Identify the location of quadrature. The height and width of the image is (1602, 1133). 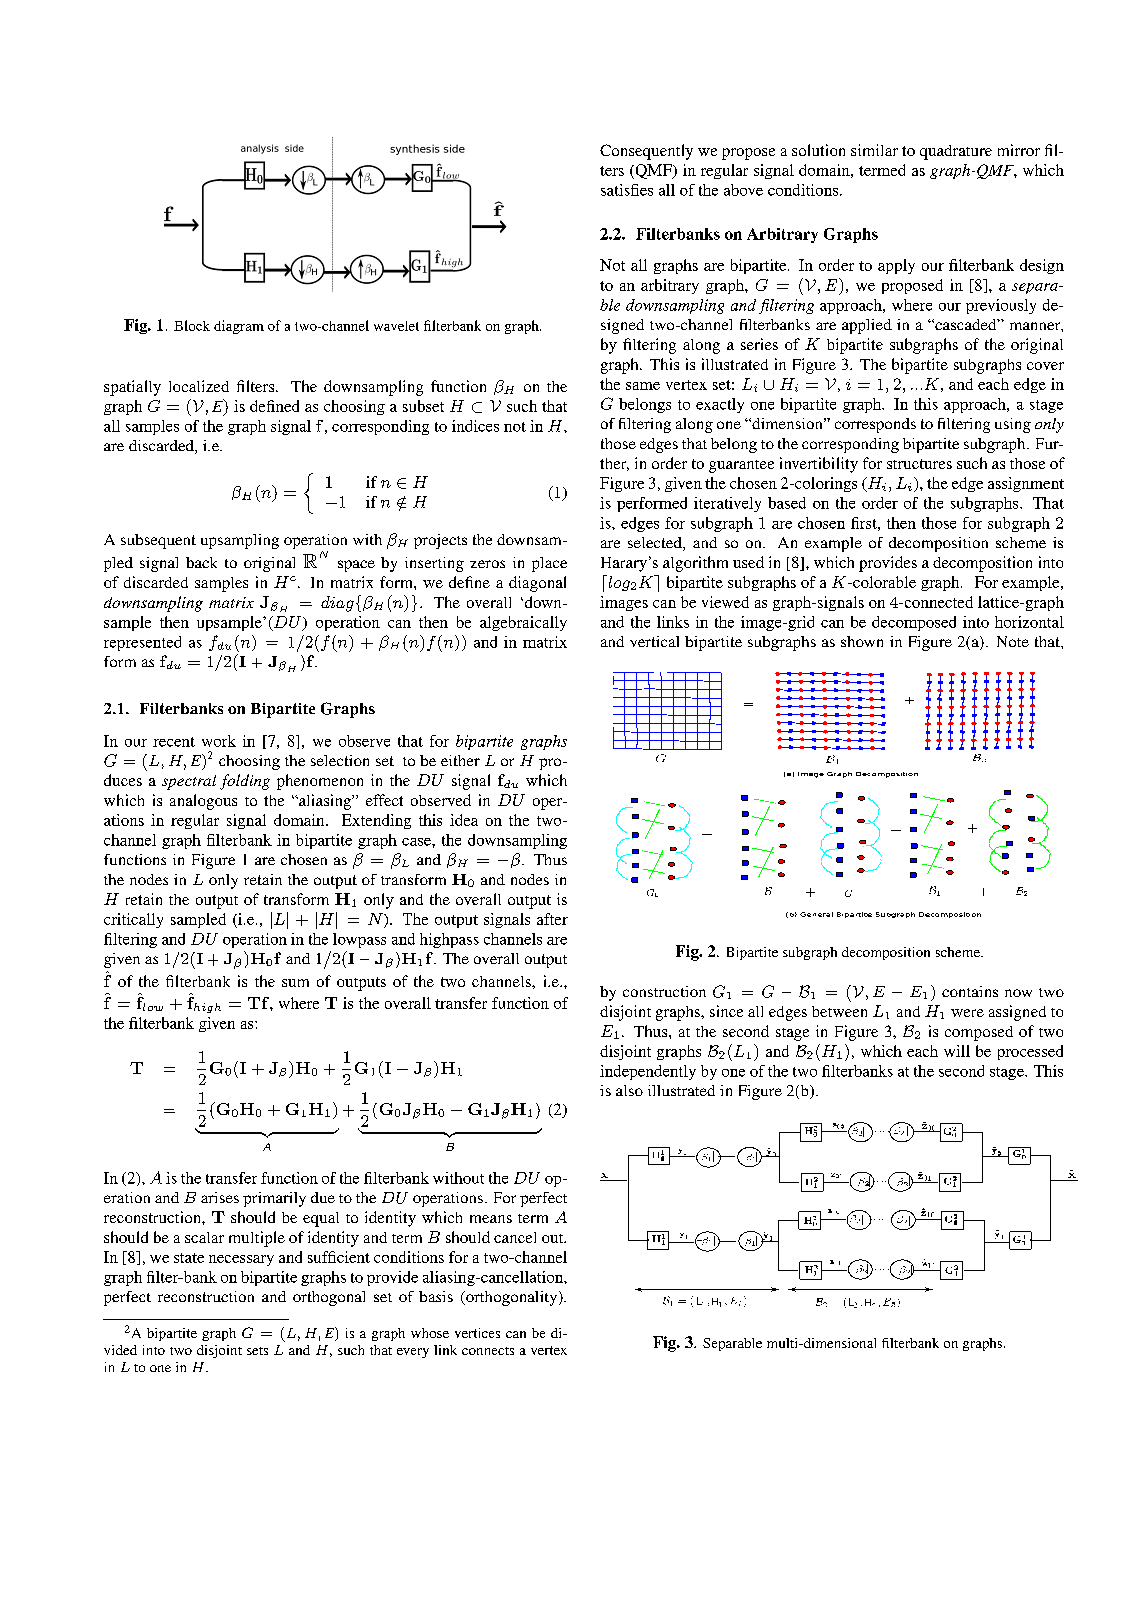
(956, 152).
